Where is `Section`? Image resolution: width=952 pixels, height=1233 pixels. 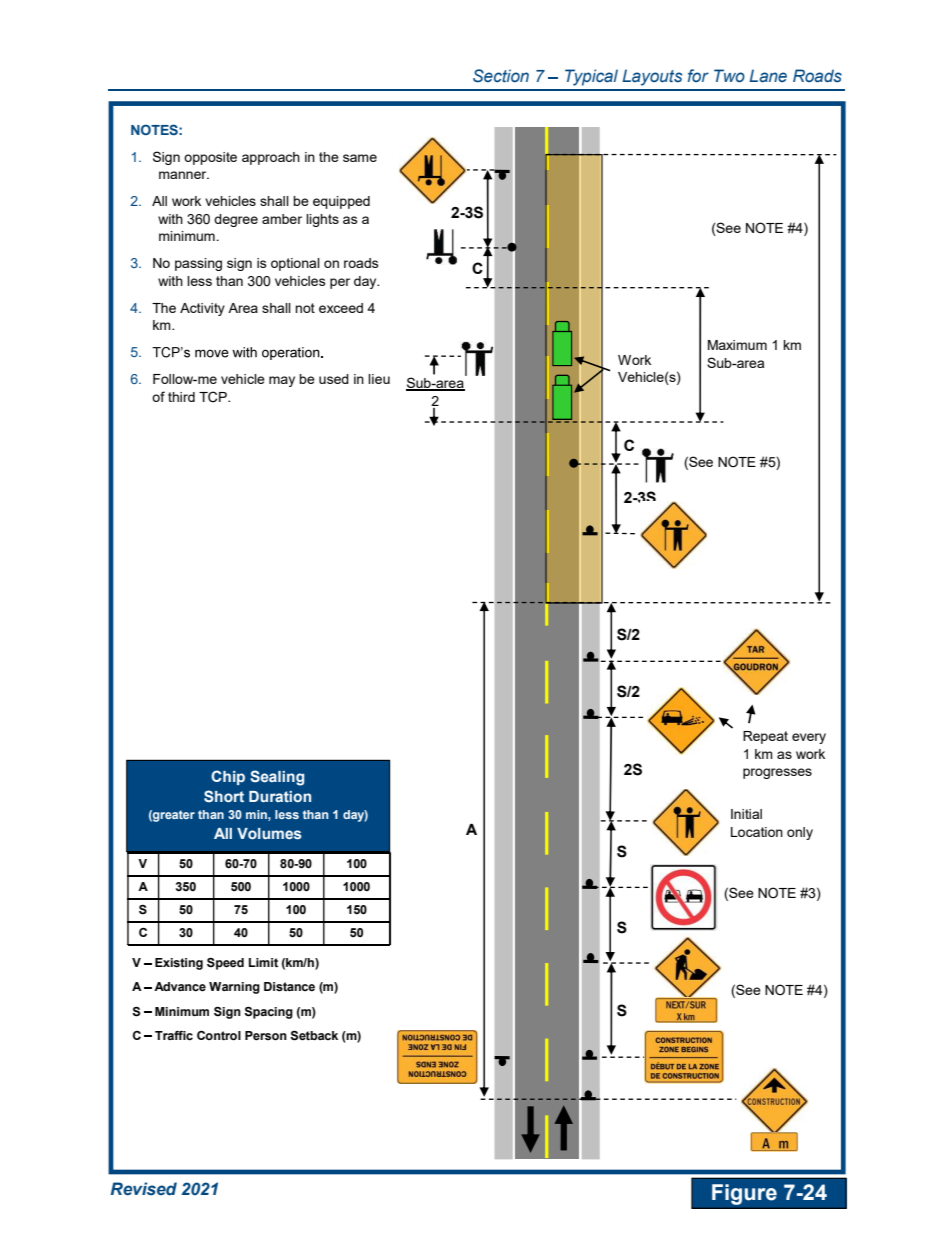
Section is located at coordinates (501, 76).
